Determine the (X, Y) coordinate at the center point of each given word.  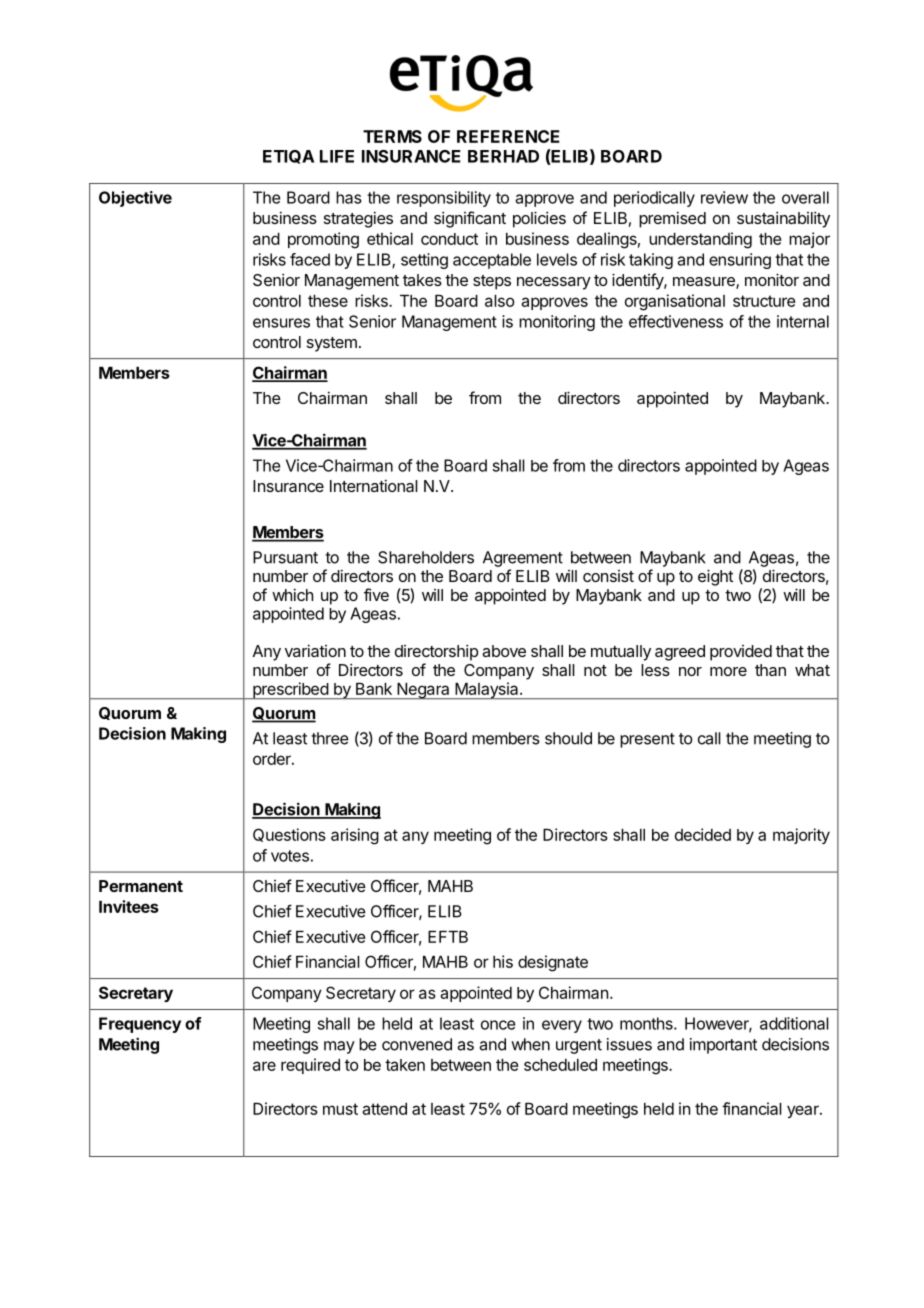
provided (741, 653)
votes (290, 856)
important (723, 1046)
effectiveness (676, 321)
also (500, 301)
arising (355, 836)
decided (703, 834)
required (310, 1066)
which (292, 594)
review (724, 197)
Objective (135, 199)
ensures (281, 323)
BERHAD (503, 156)
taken (405, 1065)
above (504, 651)
